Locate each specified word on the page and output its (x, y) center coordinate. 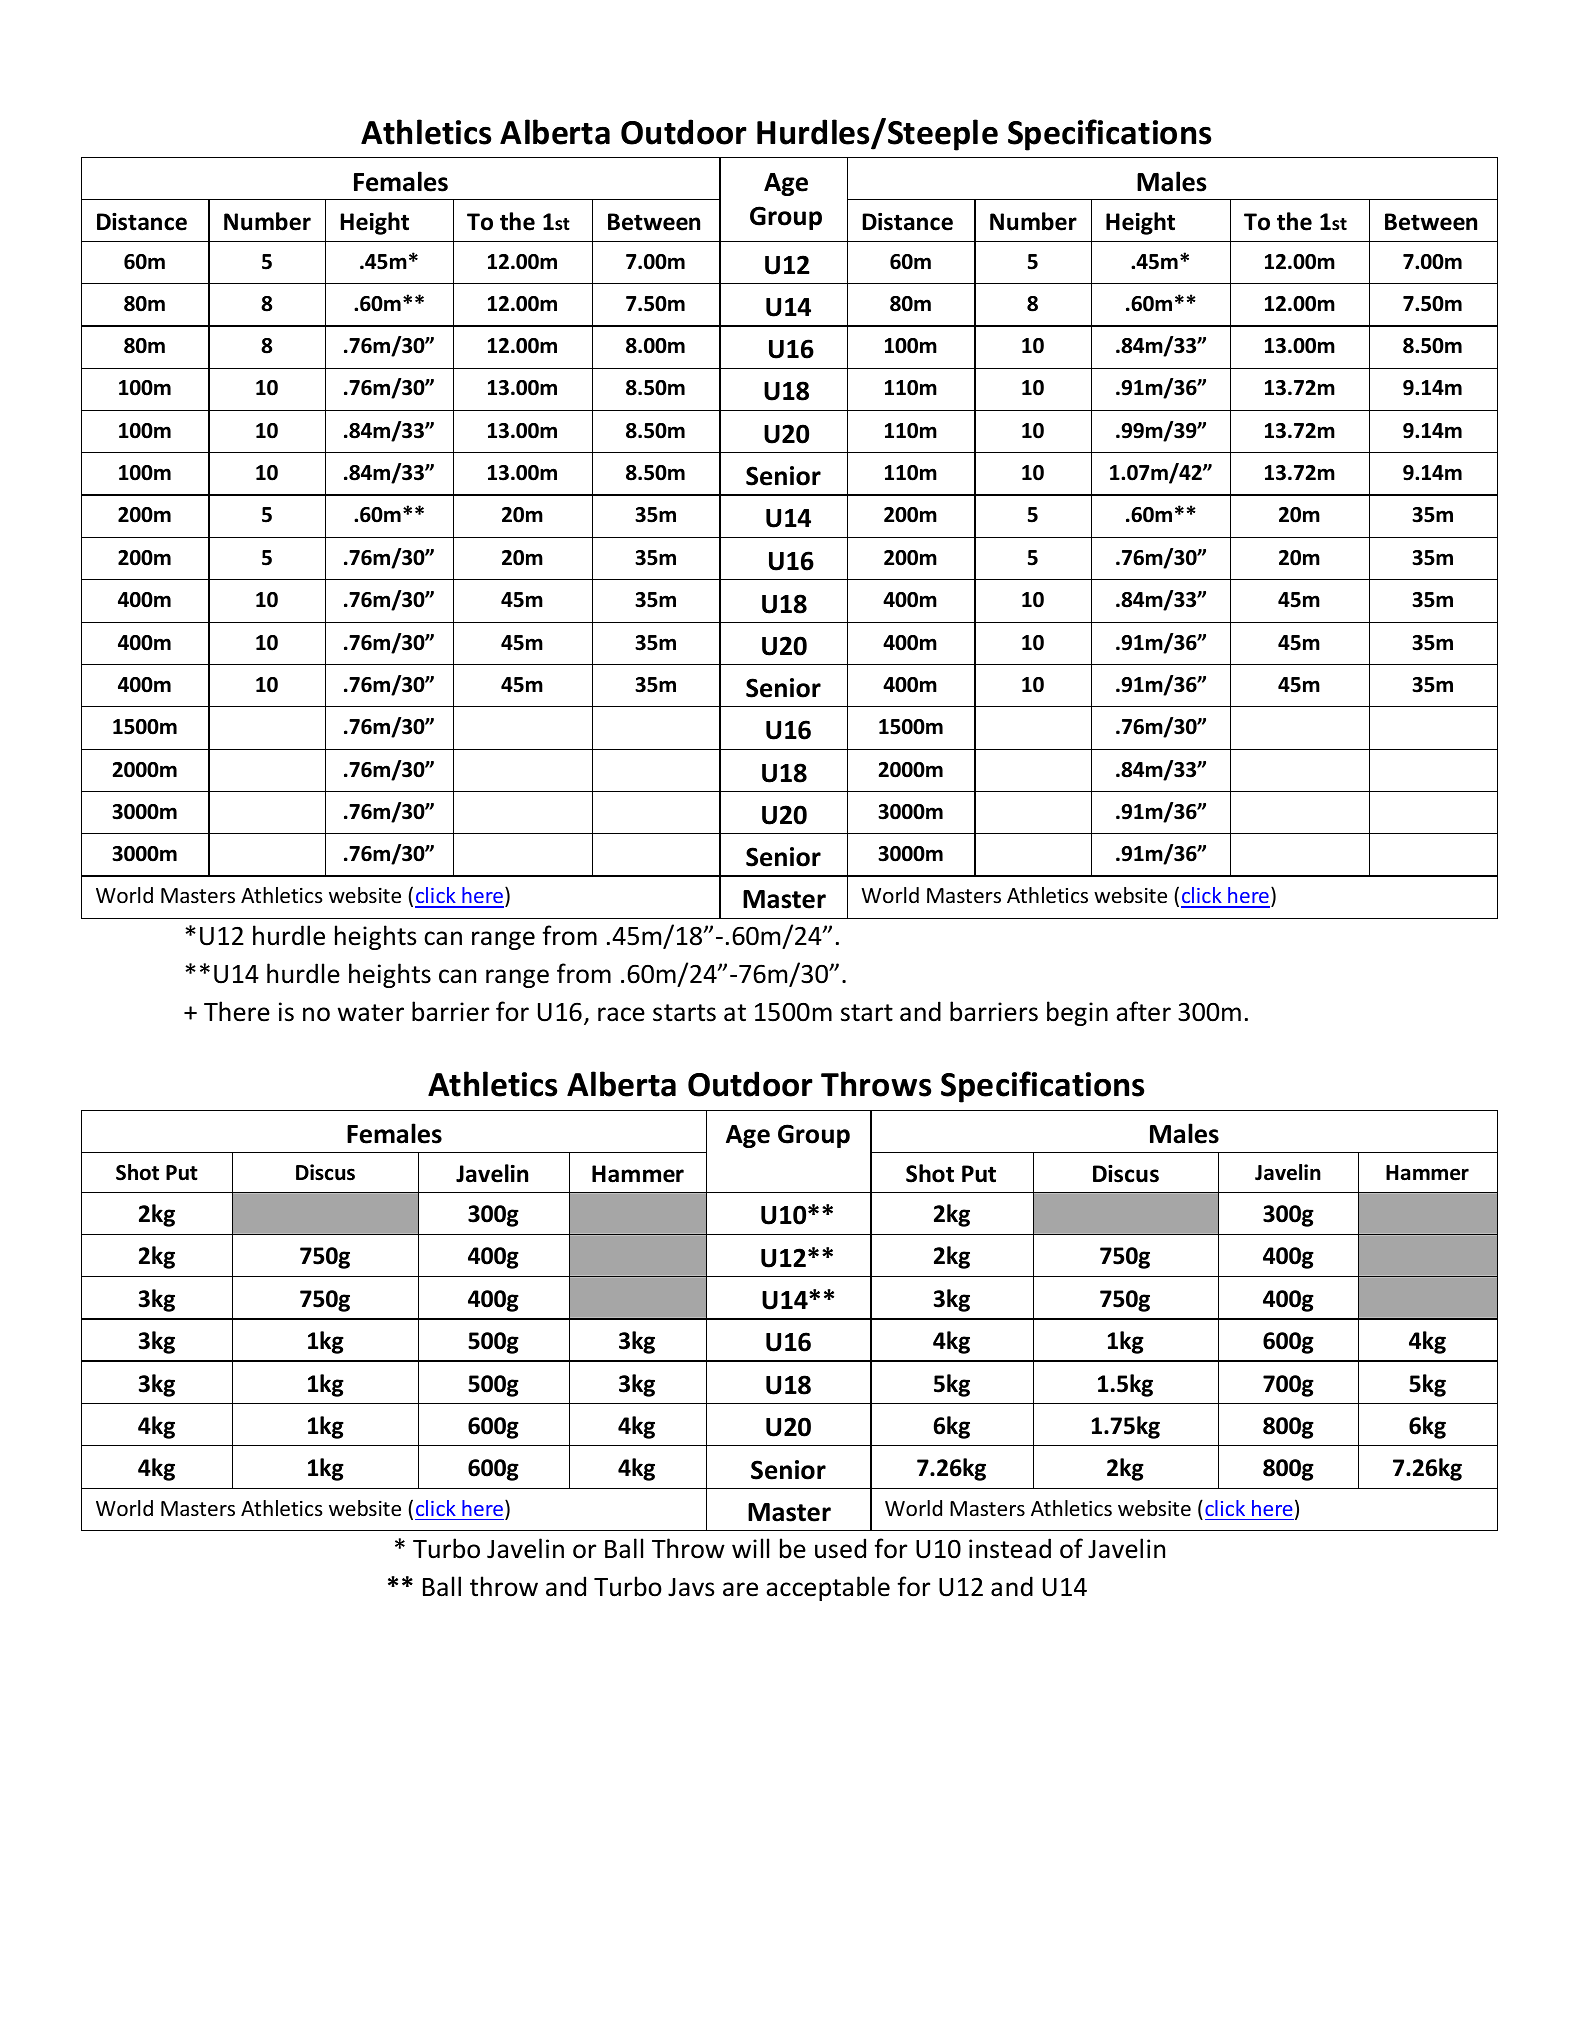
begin (1077, 1013)
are (740, 1589)
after (1143, 1011)
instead (1010, 1548)
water (371, 1013)
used (840, 1548)
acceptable (828, 1588)
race (621, 1014)
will (750, 1548)
